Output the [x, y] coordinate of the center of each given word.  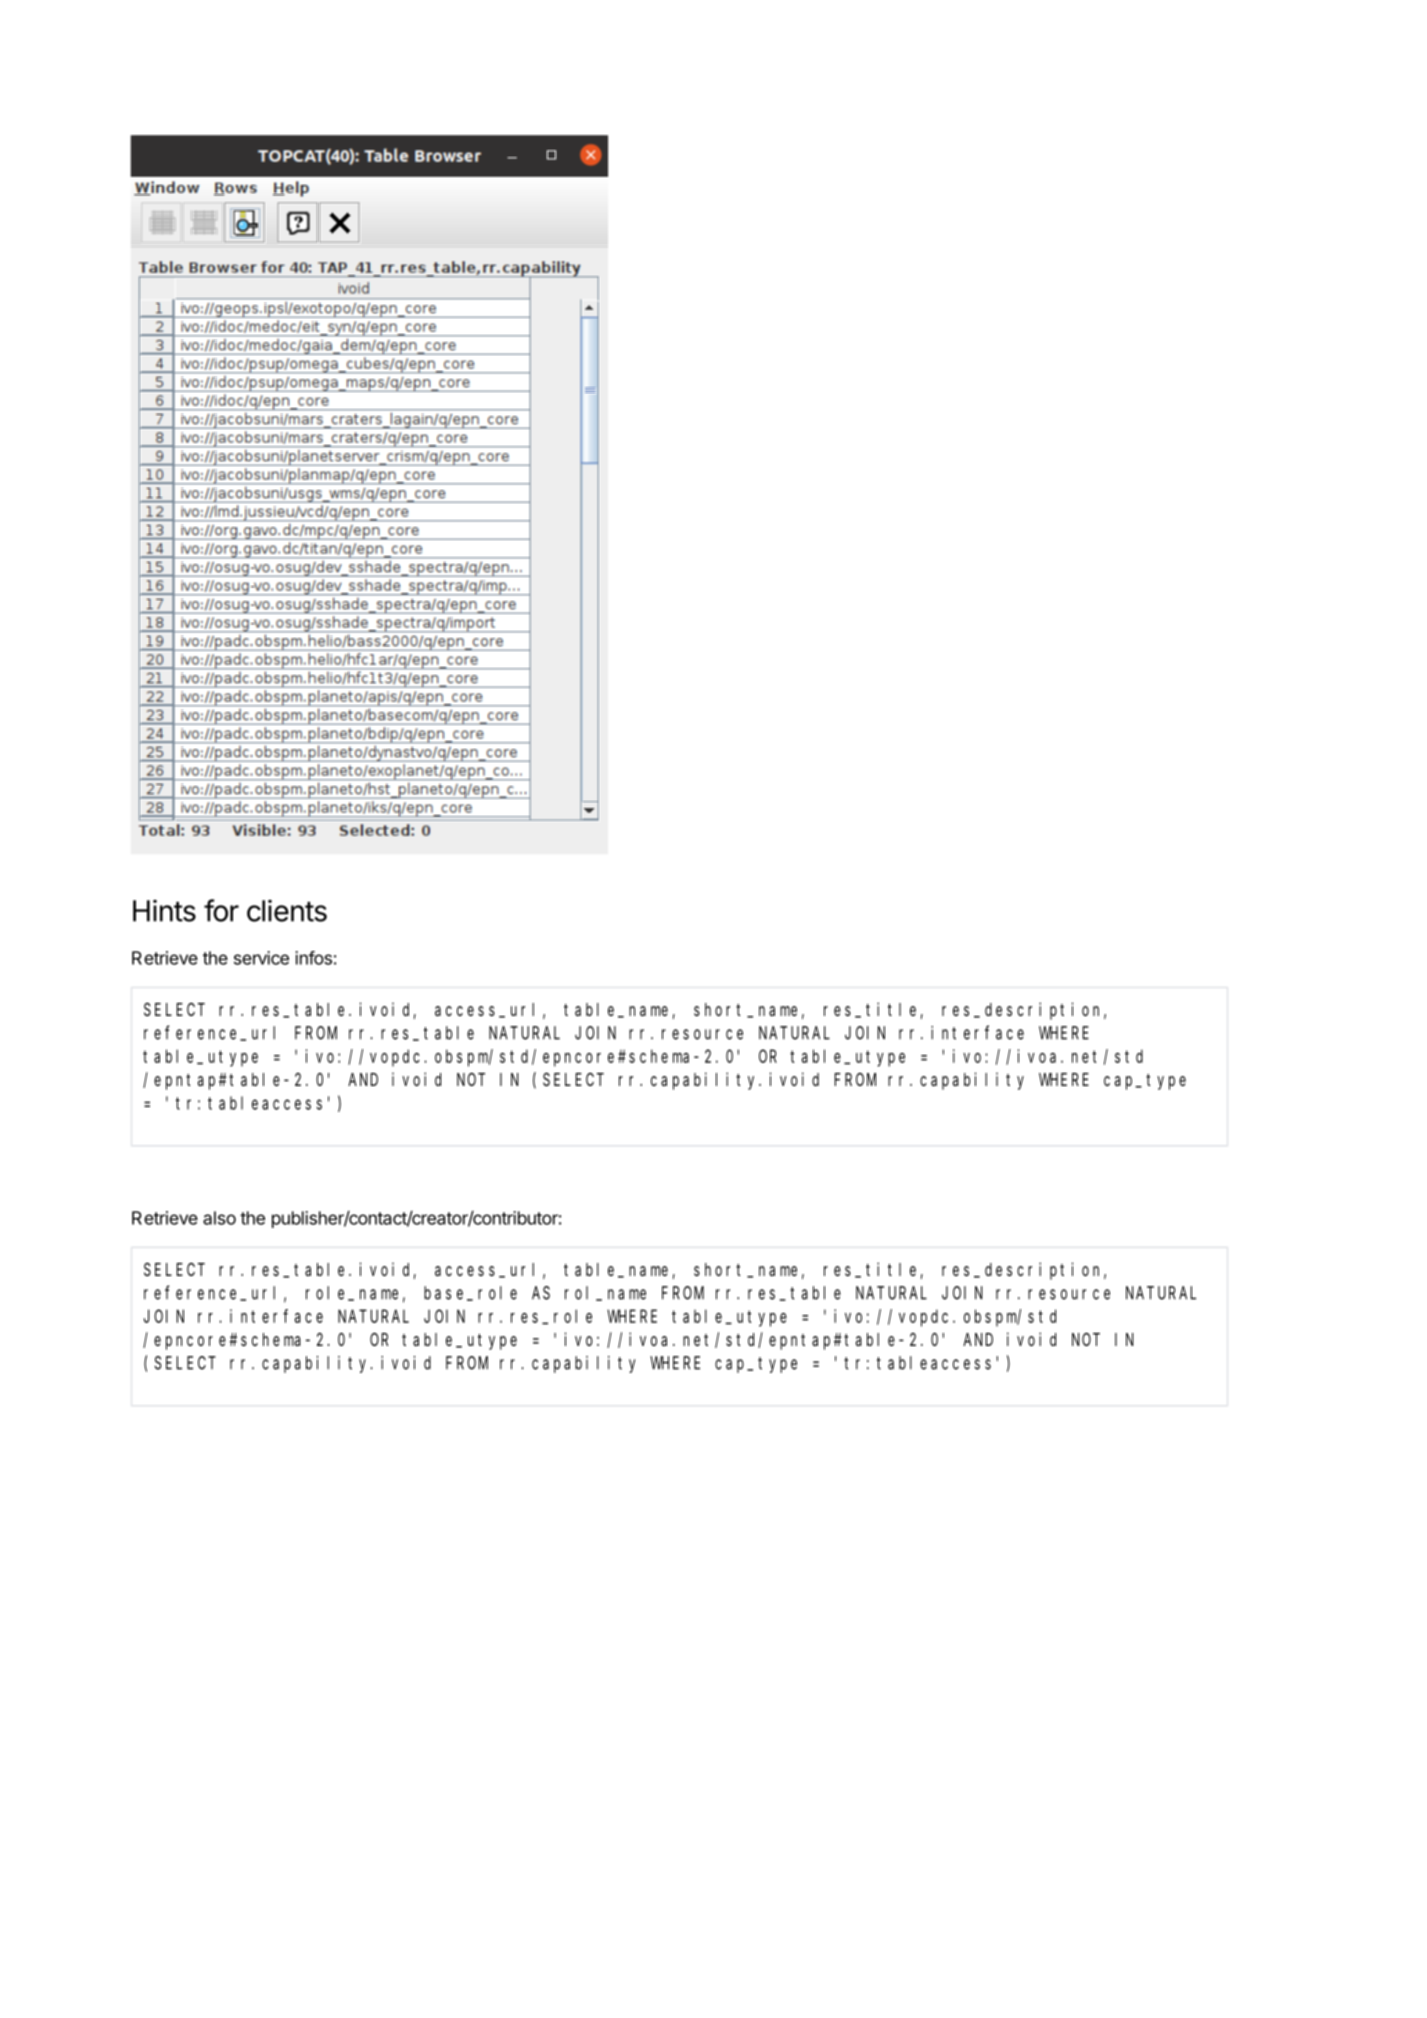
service [261, 958]
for [221, 910]
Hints [164, 911]
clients [287, 911]
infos [313, 958]
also [219, 1218]
